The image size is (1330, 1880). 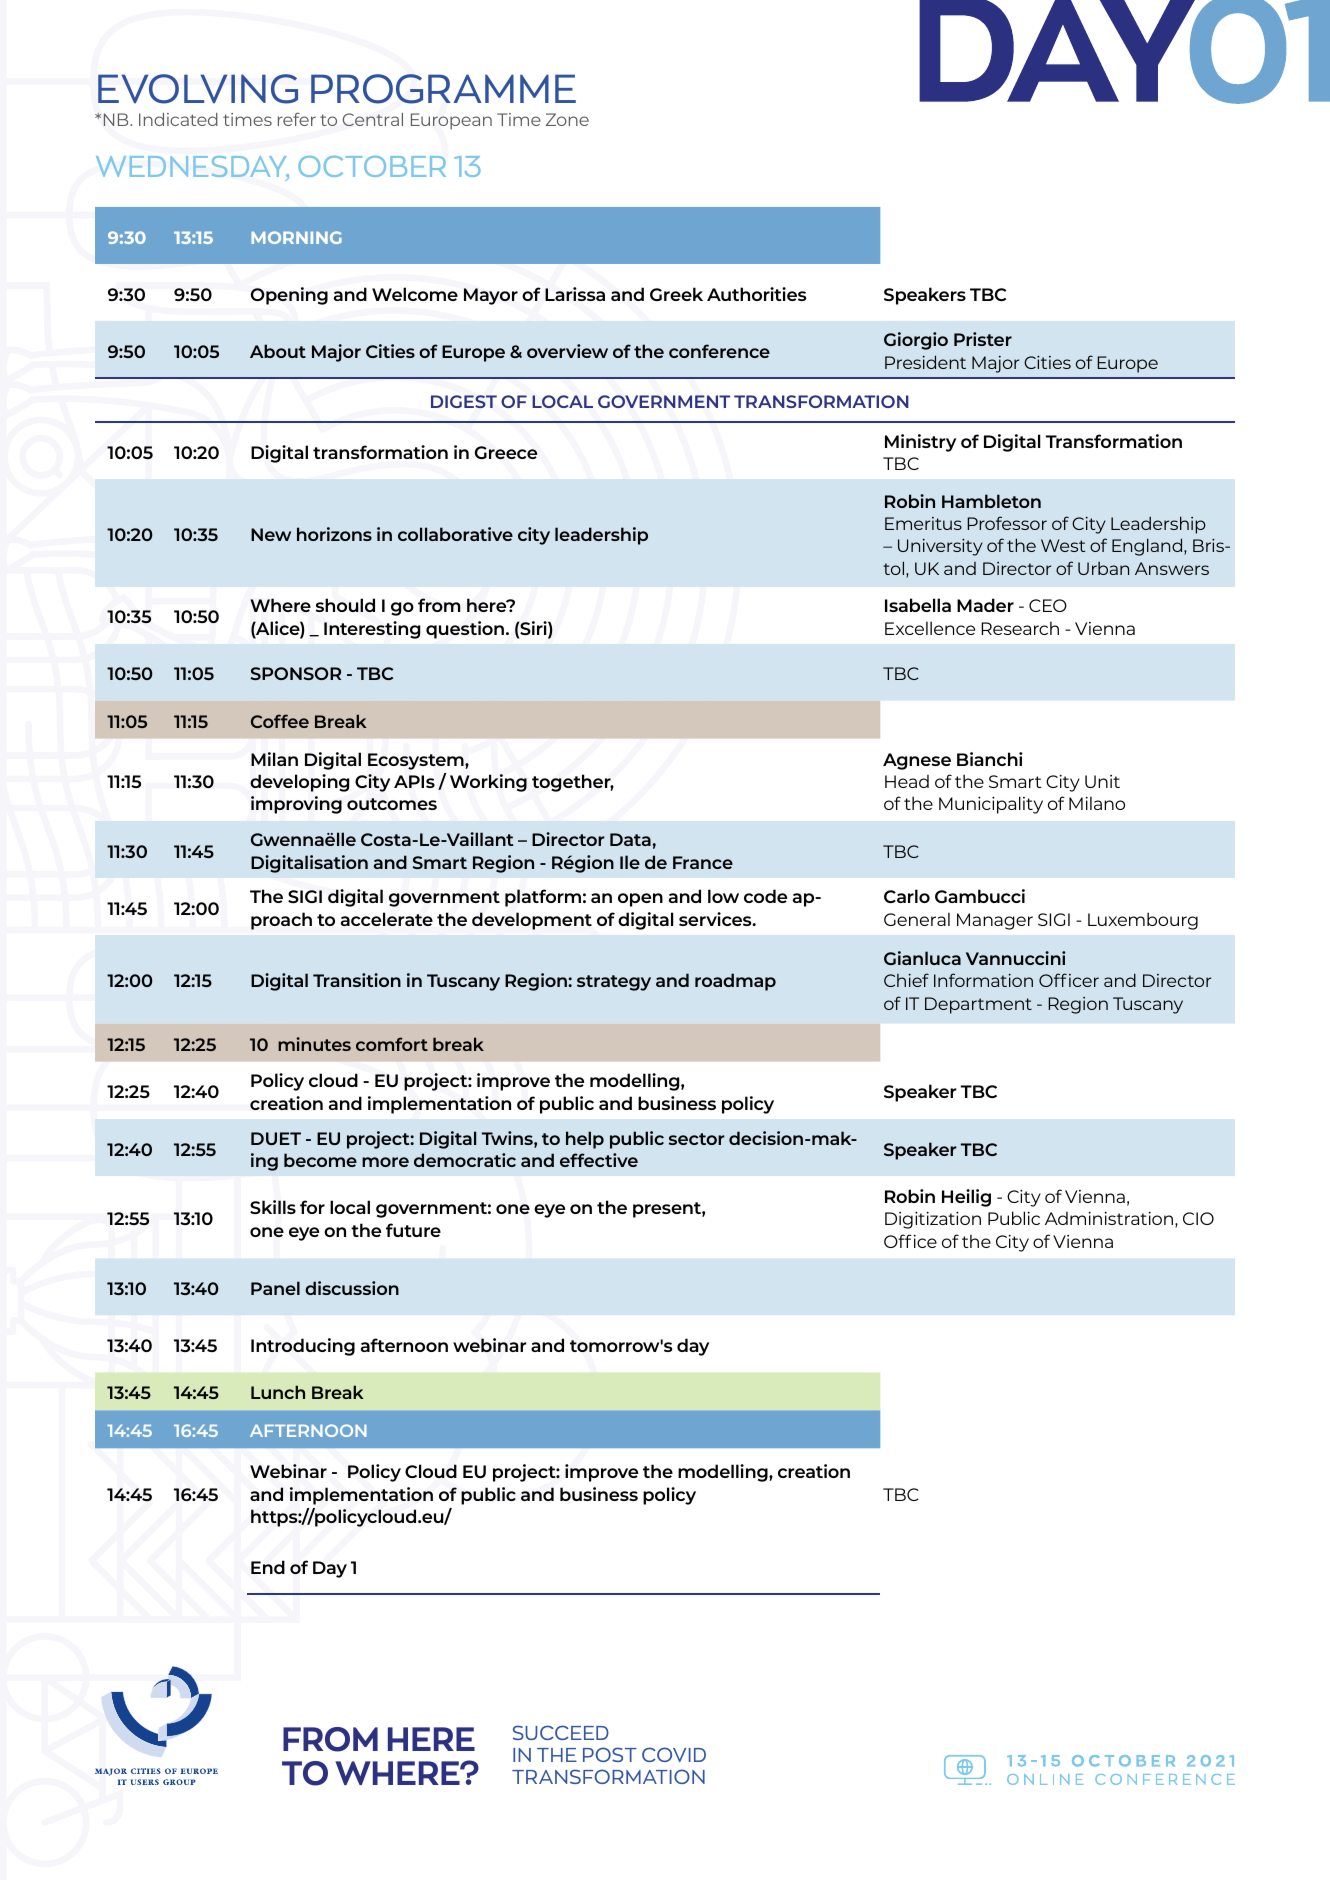 What do you see at coordinates (599, 1160) in the document?
I see `effective` at bounding box center [599, 1160].
